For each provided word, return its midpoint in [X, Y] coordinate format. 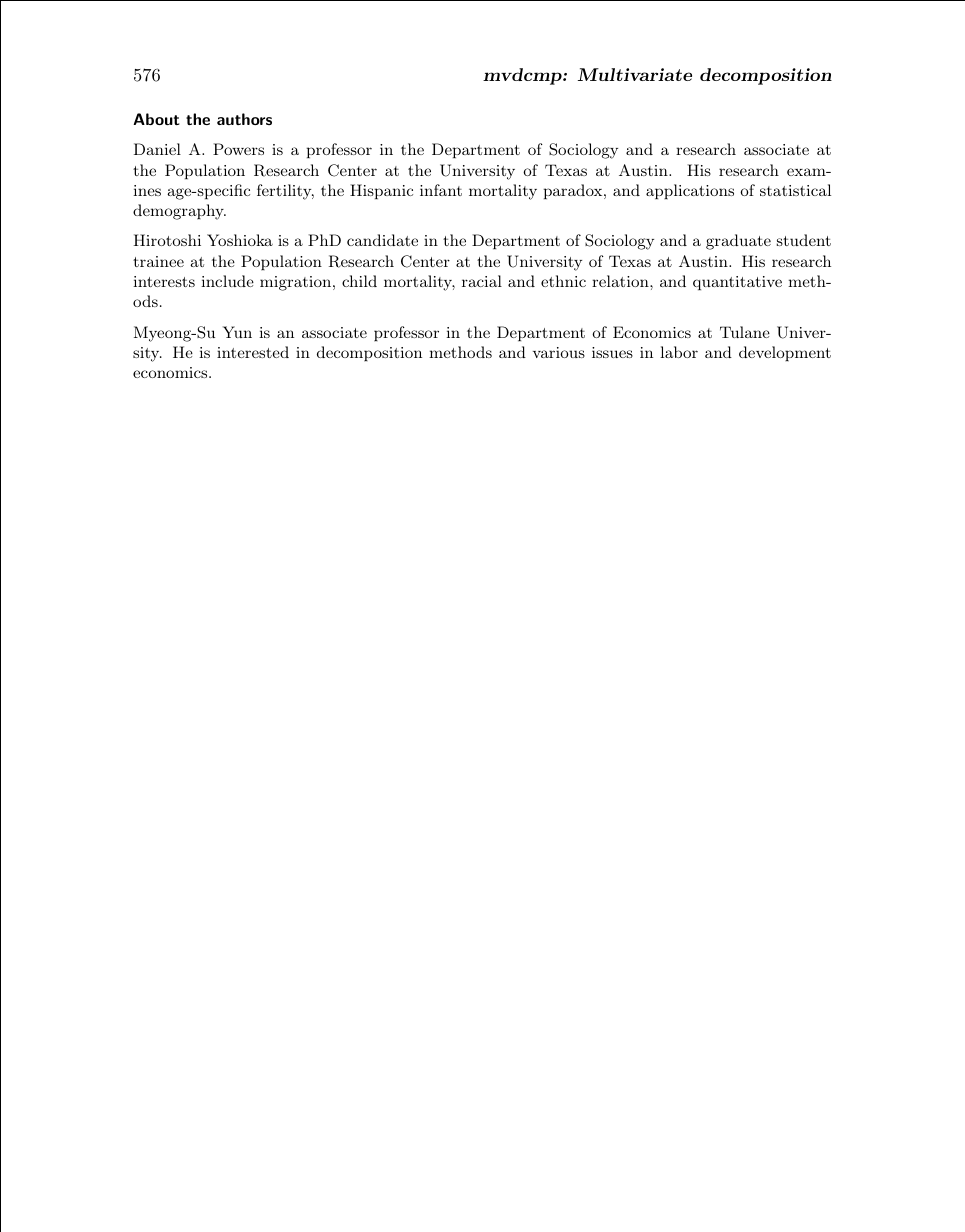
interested [253, 352]
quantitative [737, 283]
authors [244, 119]
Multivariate [635, 74]
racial [482, 281]
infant [441, 190]
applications [690, 192]
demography [179, 212]
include [227, 281]
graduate [738, 242]
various [559, 352]
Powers [238, 149]
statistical [795, 190]
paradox [574, 192]
